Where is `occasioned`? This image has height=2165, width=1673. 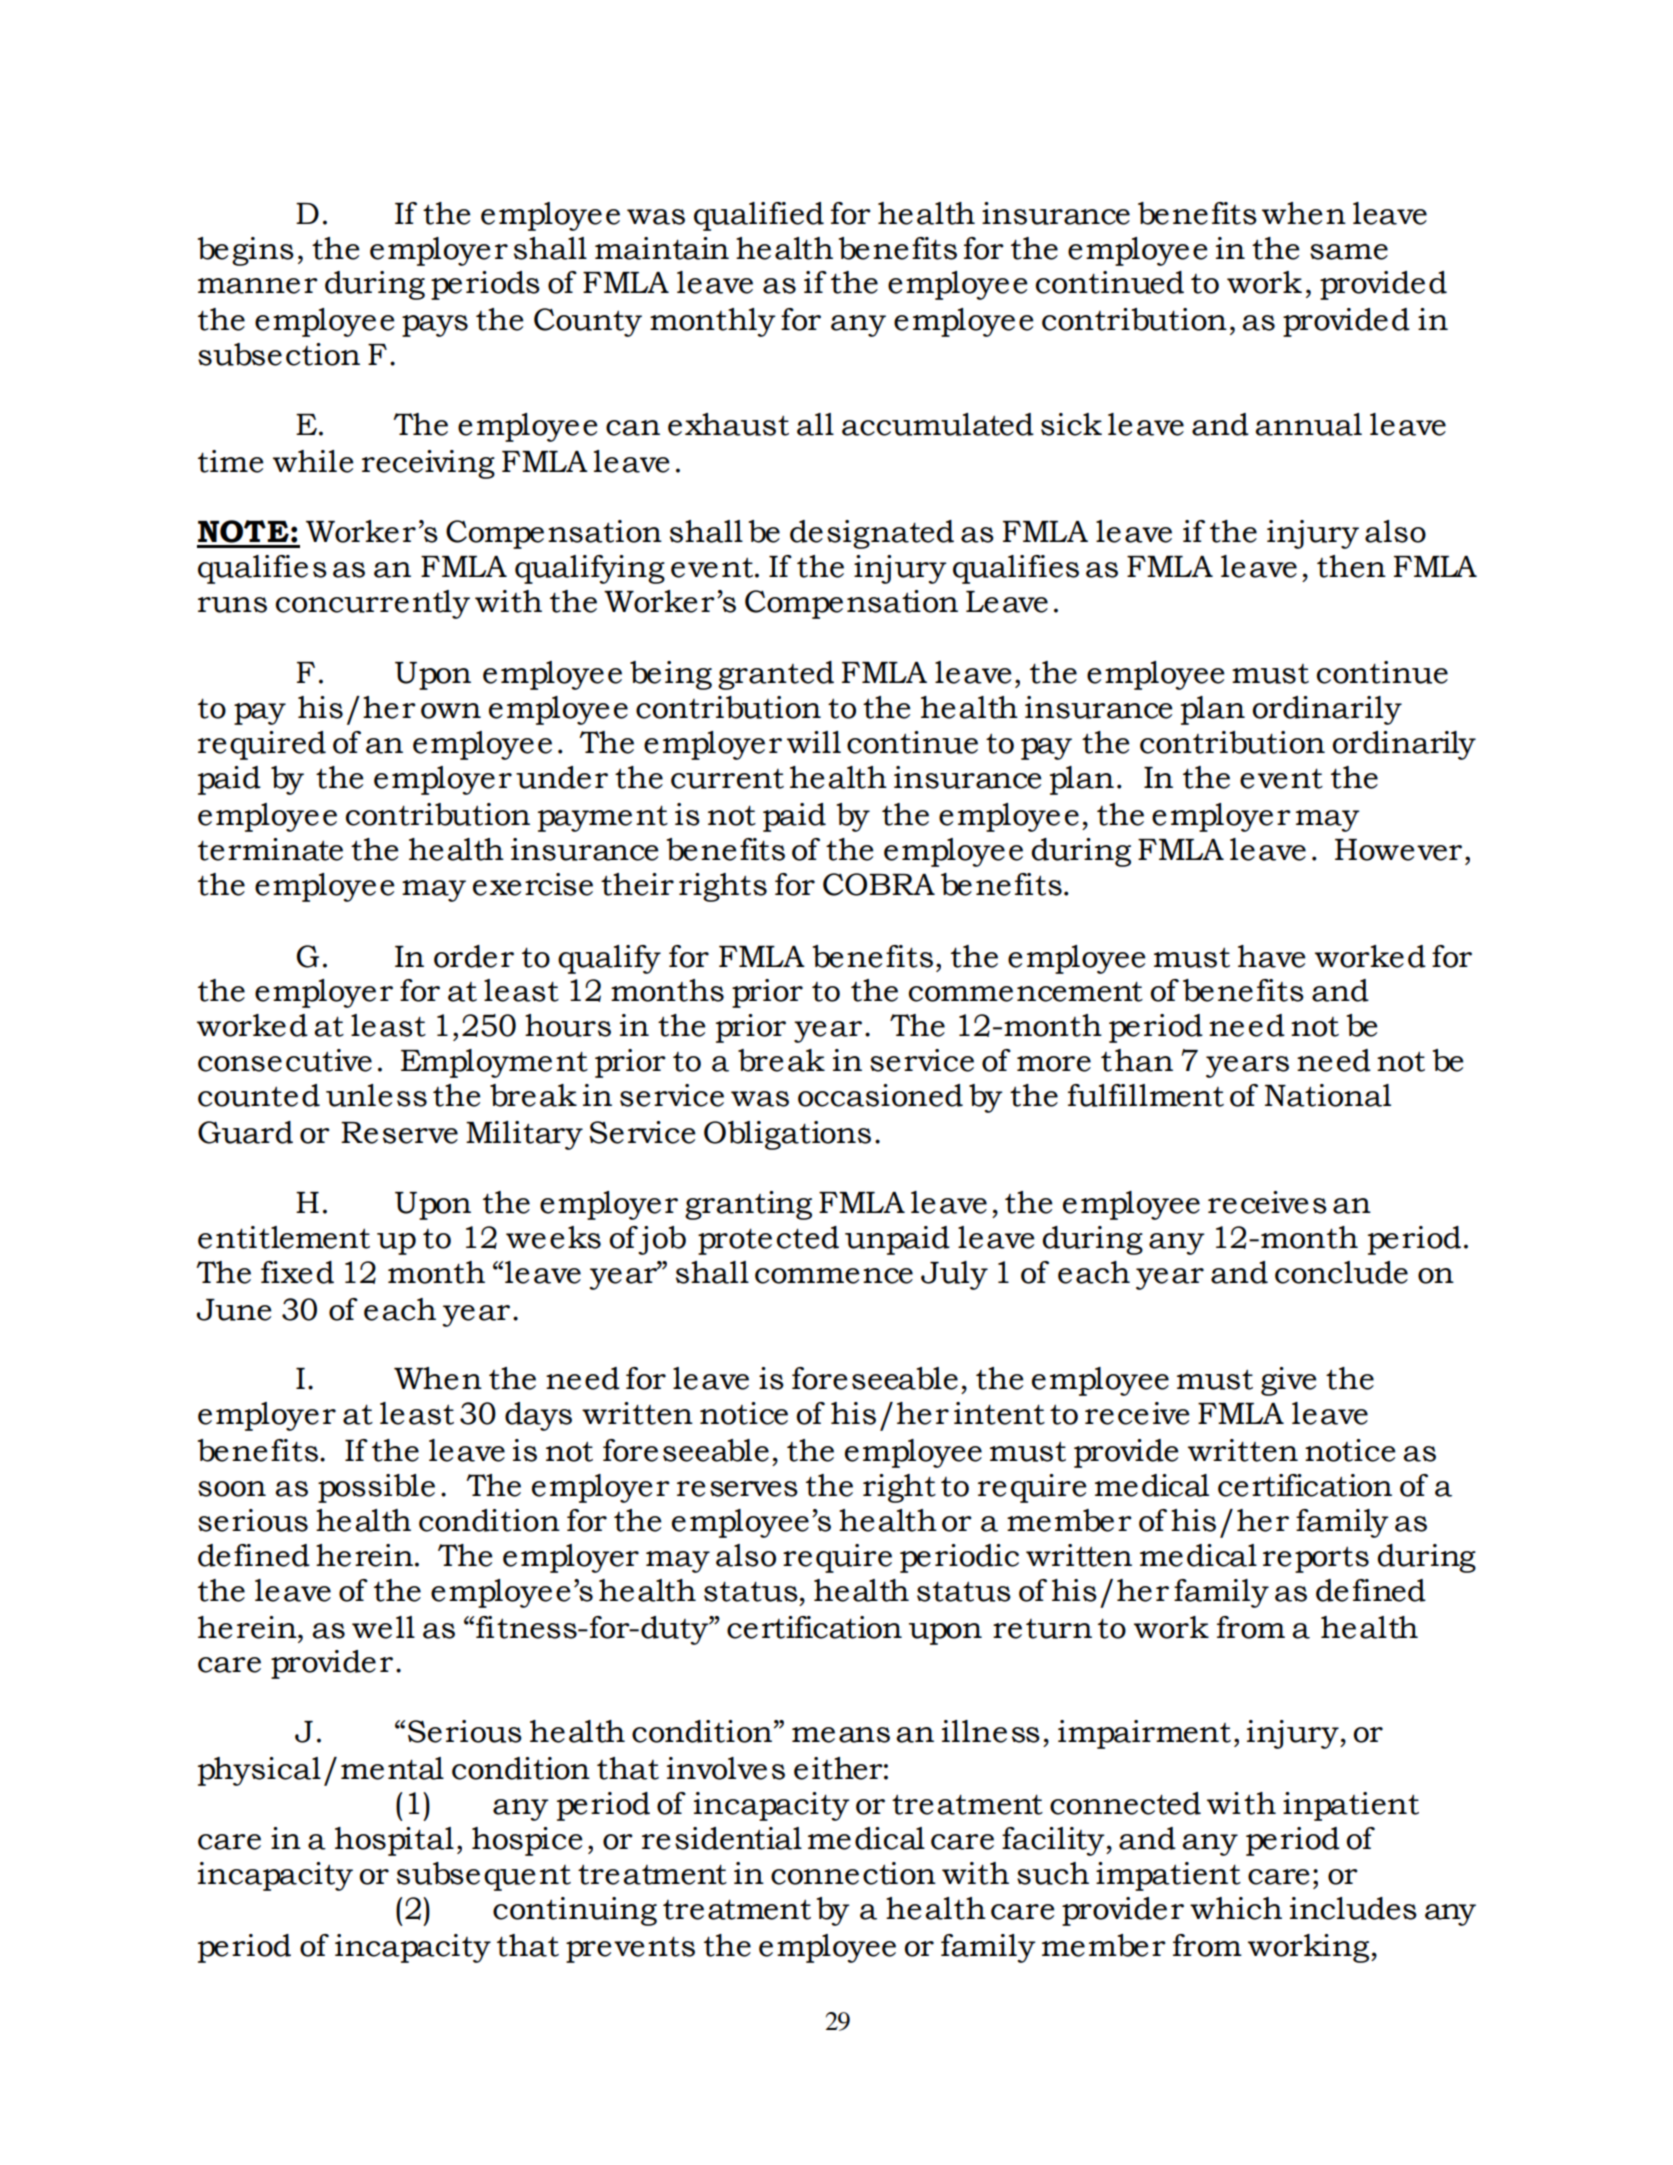
occasioned is located at coordinates (880, 1095).
